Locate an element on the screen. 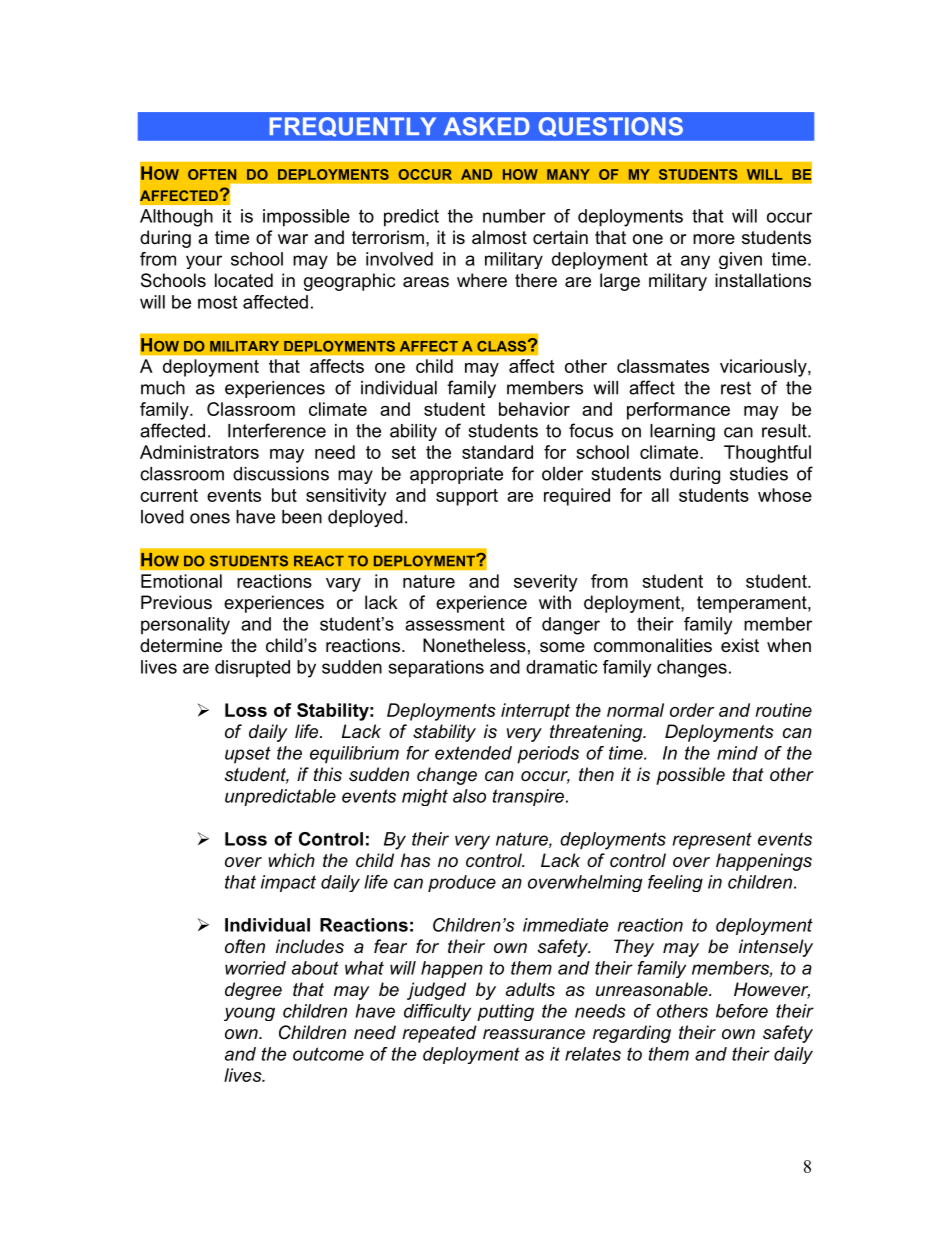 The width and height of the screenshot is (952, 1233). Although is located at coordinates (176, 218).
